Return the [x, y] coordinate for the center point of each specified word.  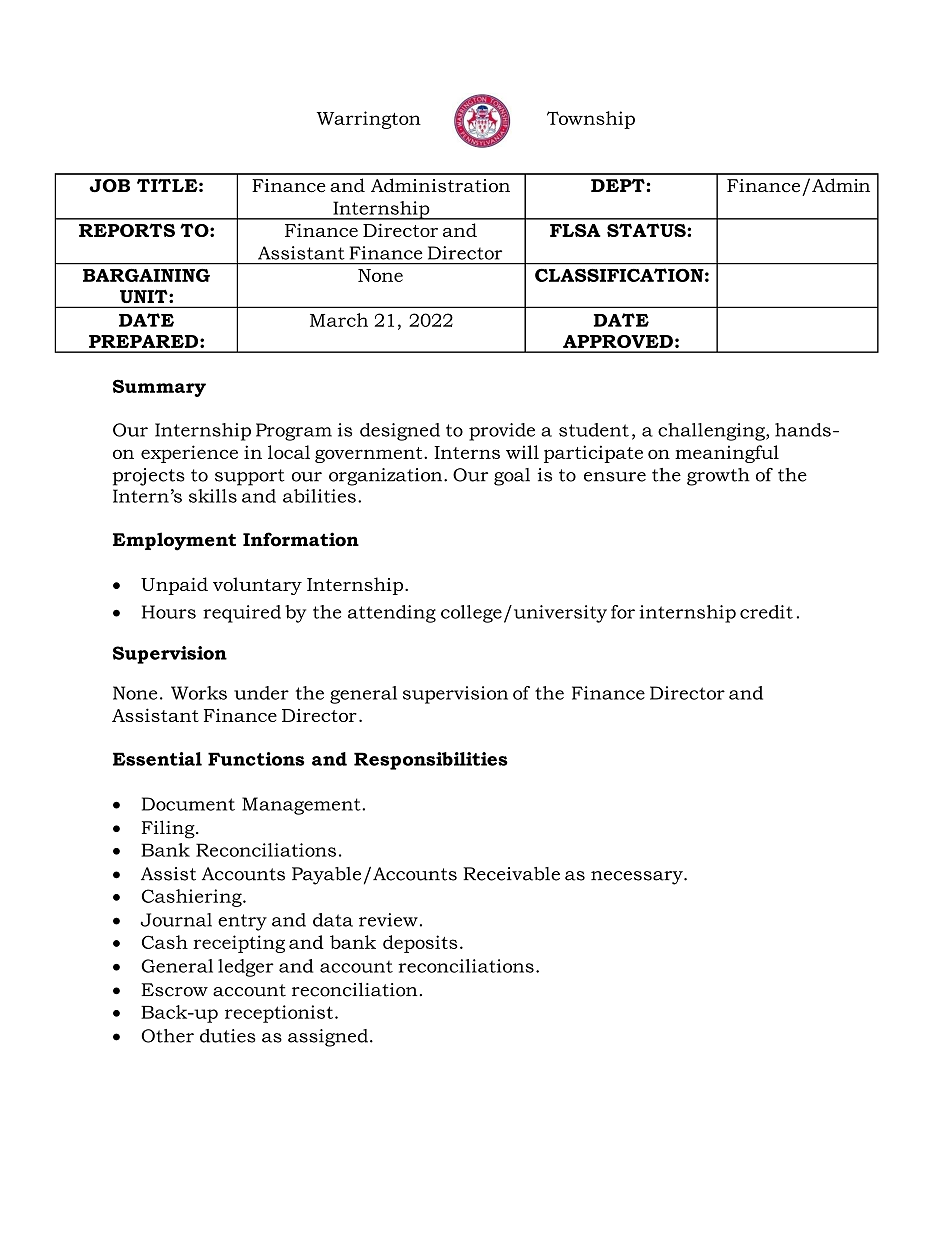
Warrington [369, 120]
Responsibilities [431, 761]
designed [400, 432]
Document [188, 804]
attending [392, 614]
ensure [615, 477]
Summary [159, 388]
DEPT [618, 185]
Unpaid [174, 586]
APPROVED [618, 341]
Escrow [175, 990]
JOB [109, 186]
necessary [638, 878]
